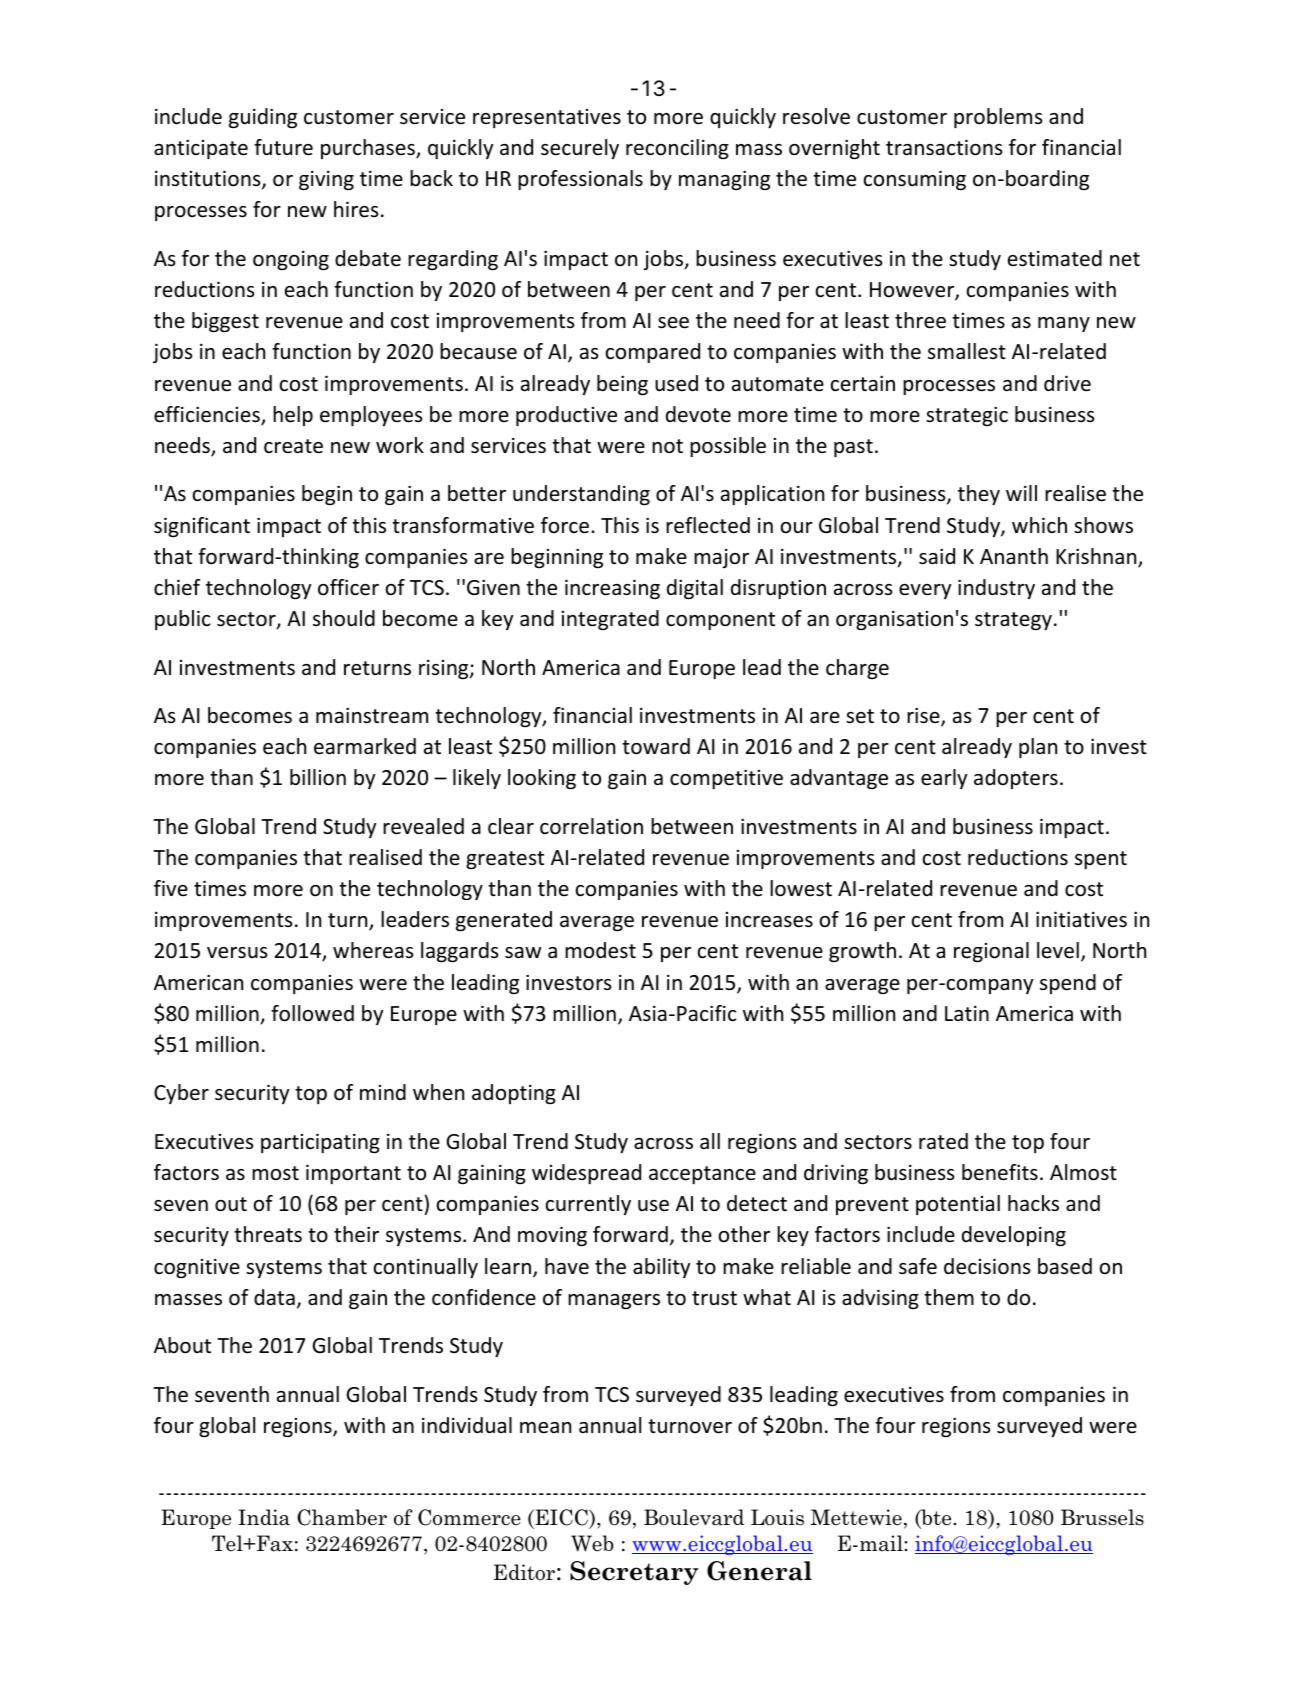 The height and width of the image is (1688, 1305). I want to click on billion, so click(318, 777).
